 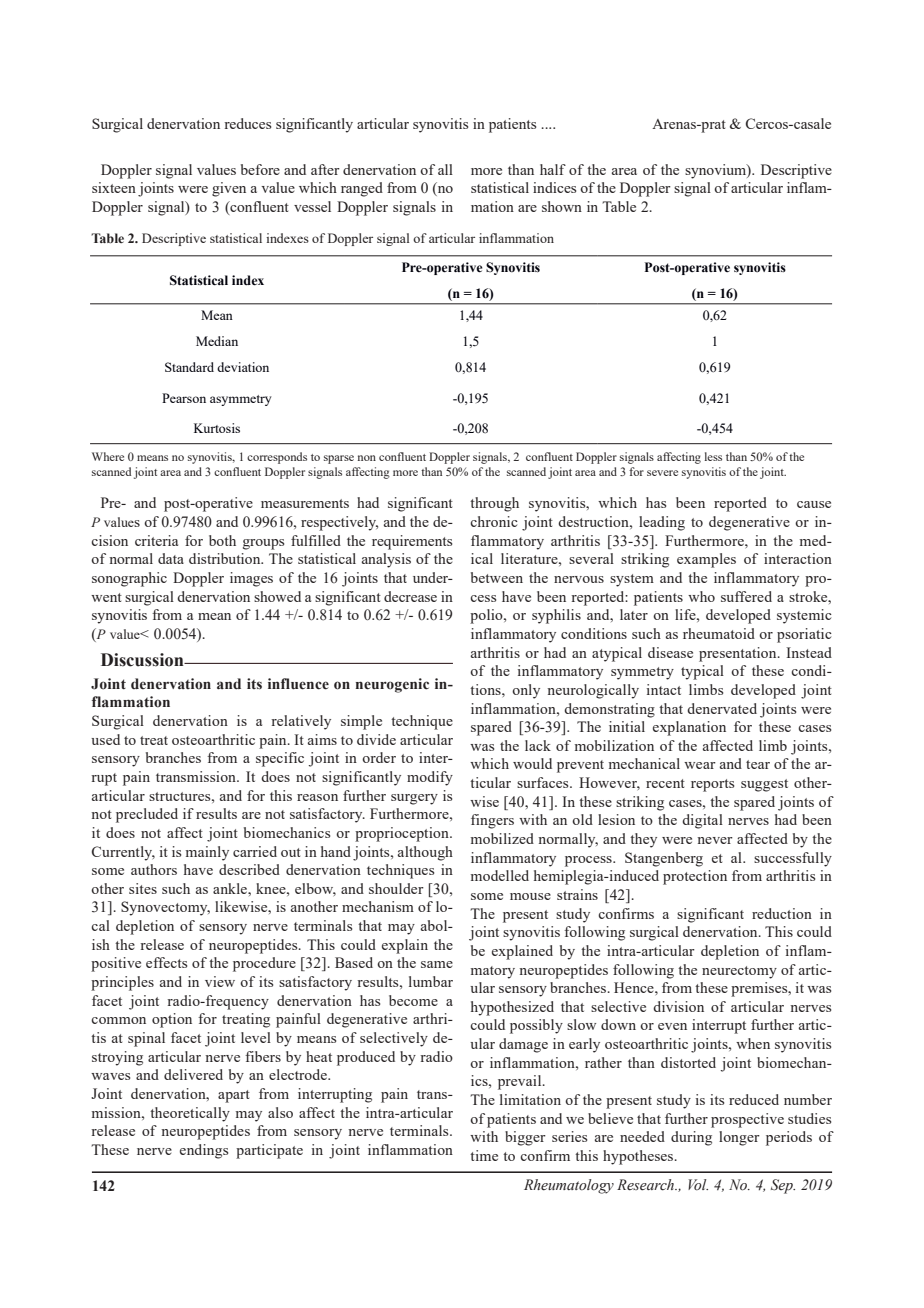 What do you see at coordinates (392, 685) in the image?
I see `neurogenic` at bounding box center [392, 685].
